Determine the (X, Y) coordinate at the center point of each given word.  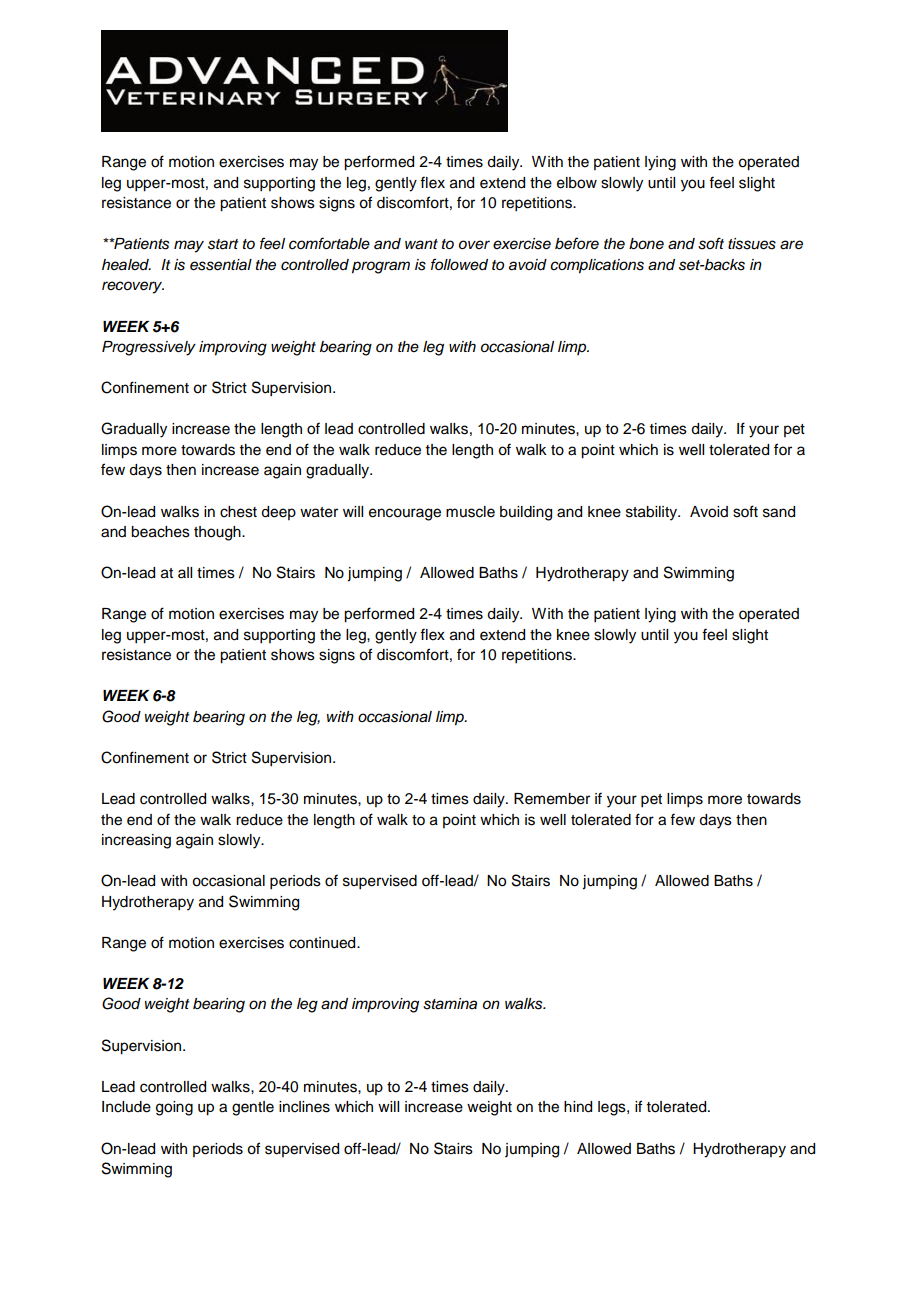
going (174, 1108)
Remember (552, 799)
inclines (304, 1107)
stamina (450, 1004)
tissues (752, 244)
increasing (136, 841)
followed (459, 264)
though (218, 533)
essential (221, 265)
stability (653, 513)
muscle (470, 512)
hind (578, 1107)
